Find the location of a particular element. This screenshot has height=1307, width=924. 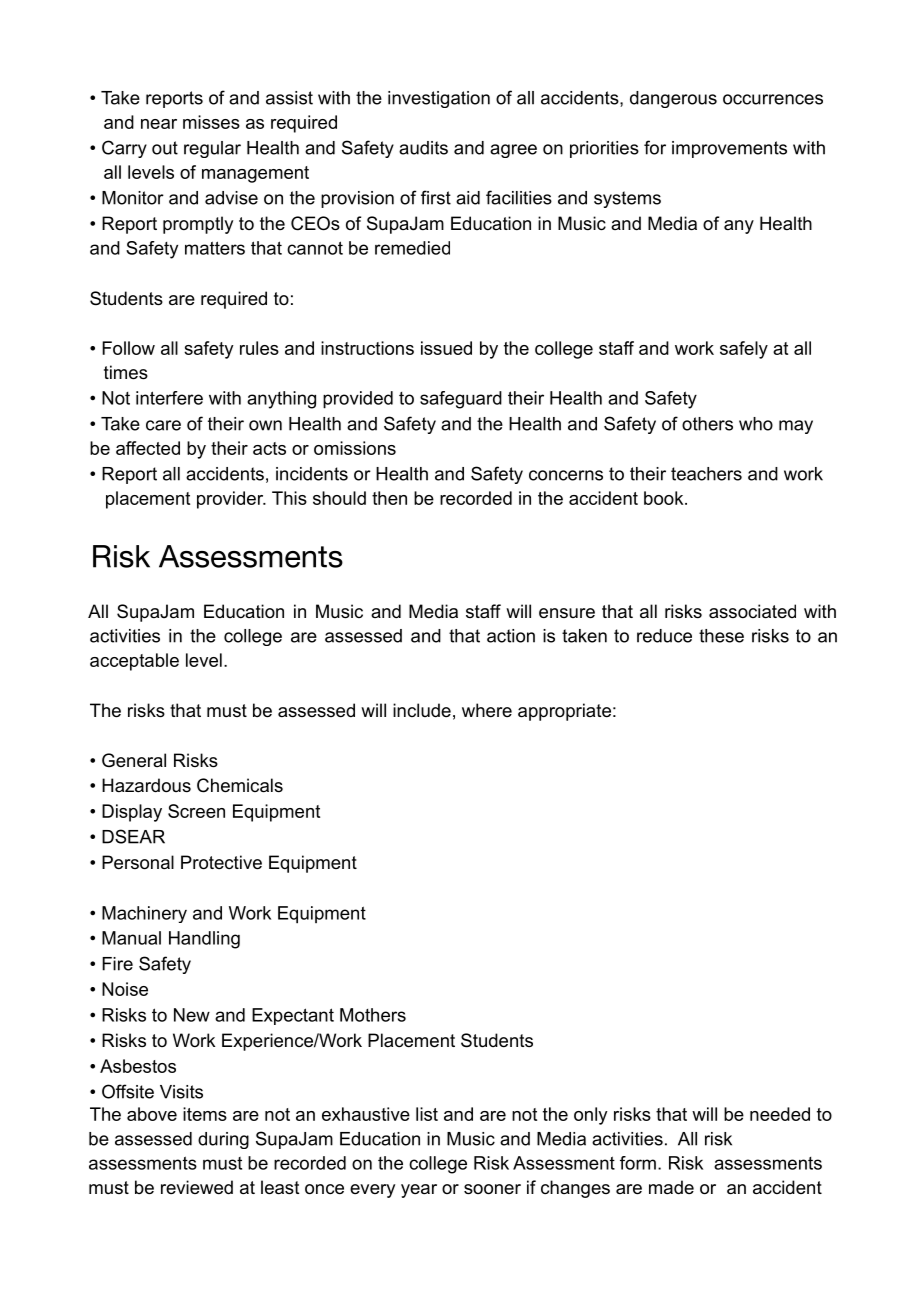

acceptable is located at coordinates (134, 662).
